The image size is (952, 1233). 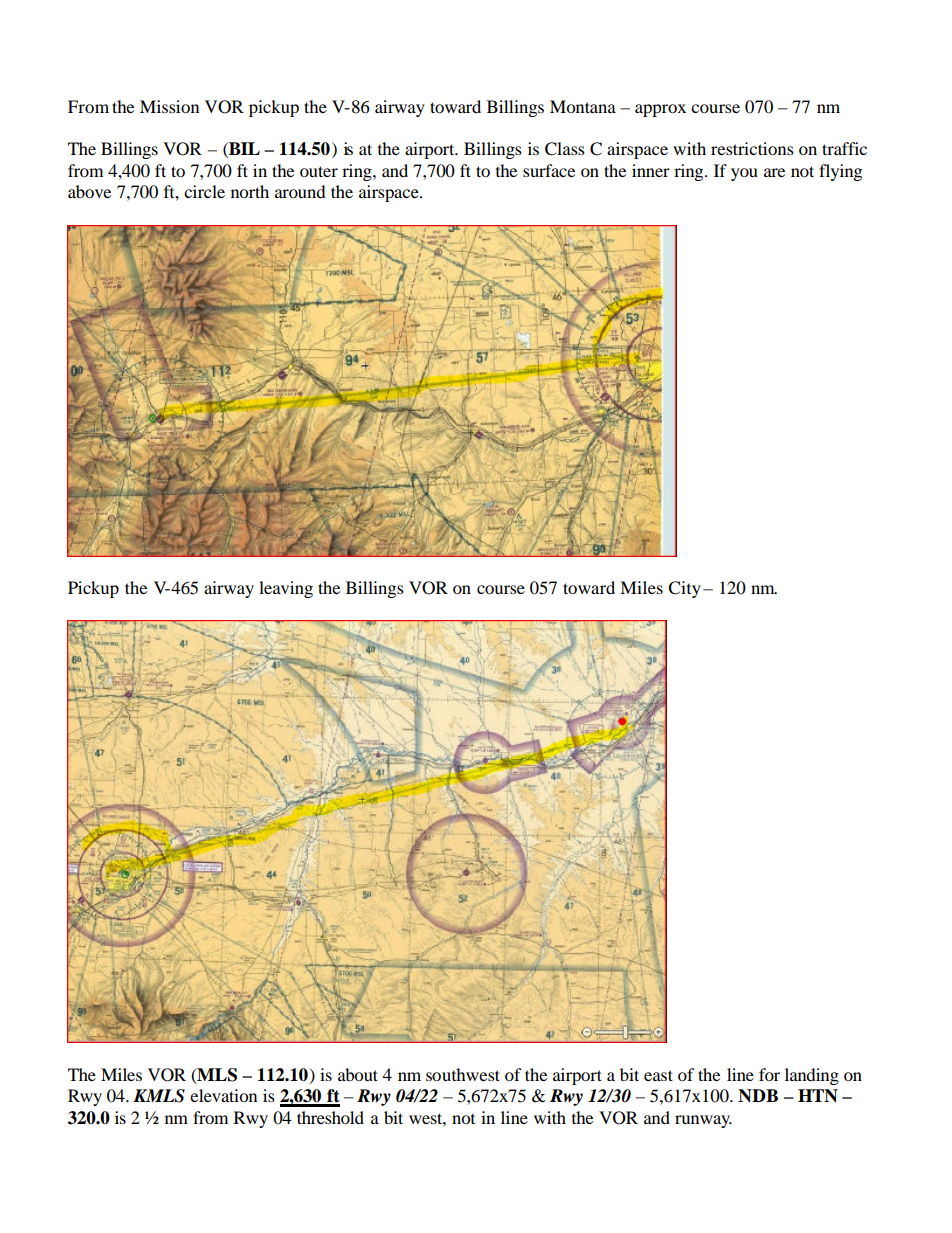 What do you see at coordinates (330, 1117) in the page?
I see `threshold` at bounding box center [330, 1117].
